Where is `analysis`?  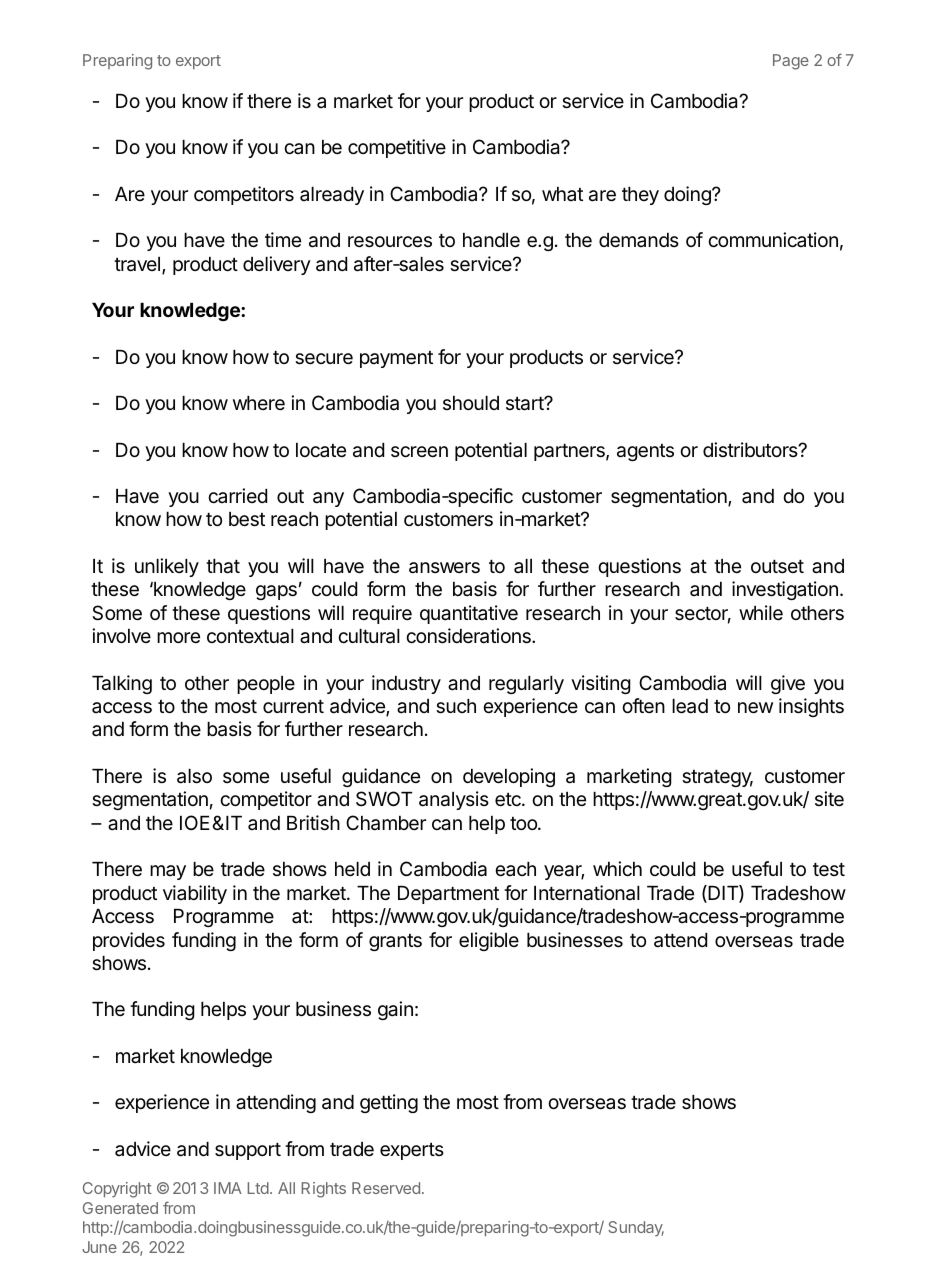
analysis is located at coordinates (454, 800).
